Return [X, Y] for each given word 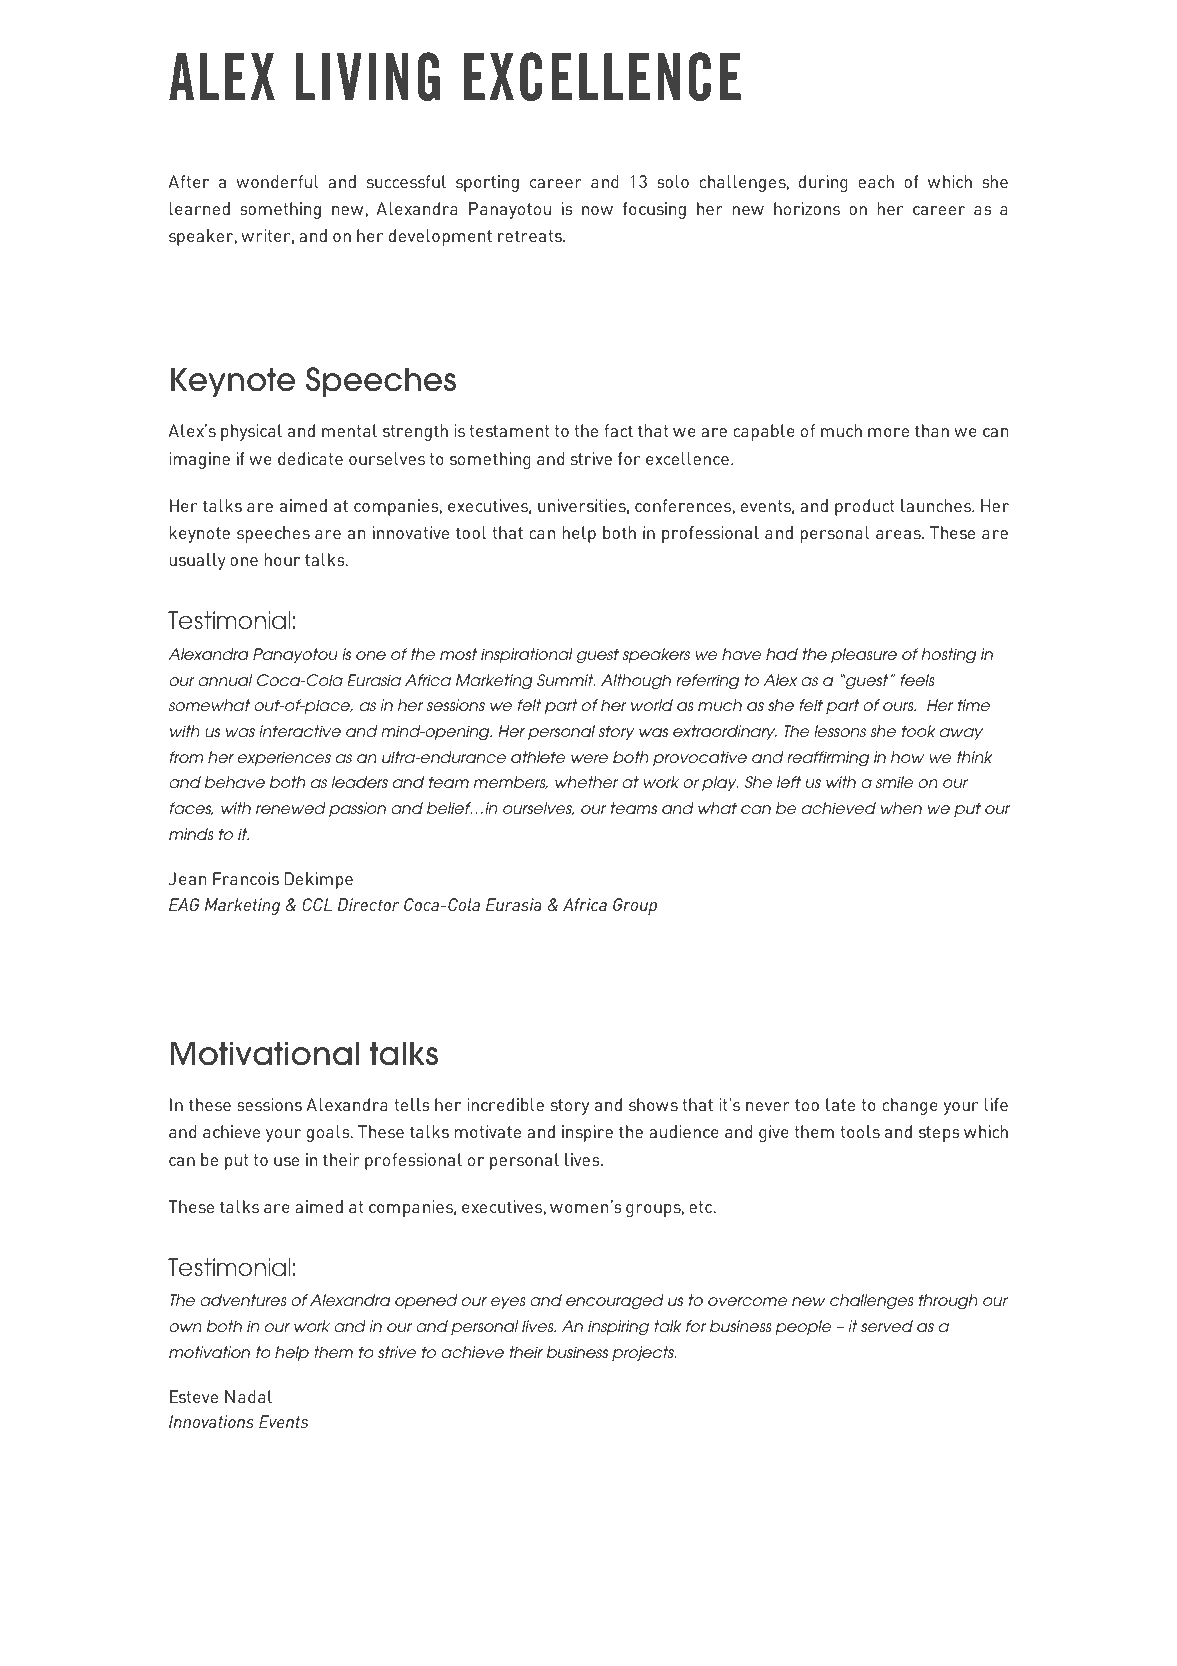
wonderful [277, 181]
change [910, 1106]
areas [899, 534]
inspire [587, 1133]
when [901, 808]
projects [644, 1353]
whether [586, 782]
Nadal [248, 1396]
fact [618, 430]
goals [329, 1133]
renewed [291, 808]
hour [282, 559]
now [597, 210]
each [876, 181]
